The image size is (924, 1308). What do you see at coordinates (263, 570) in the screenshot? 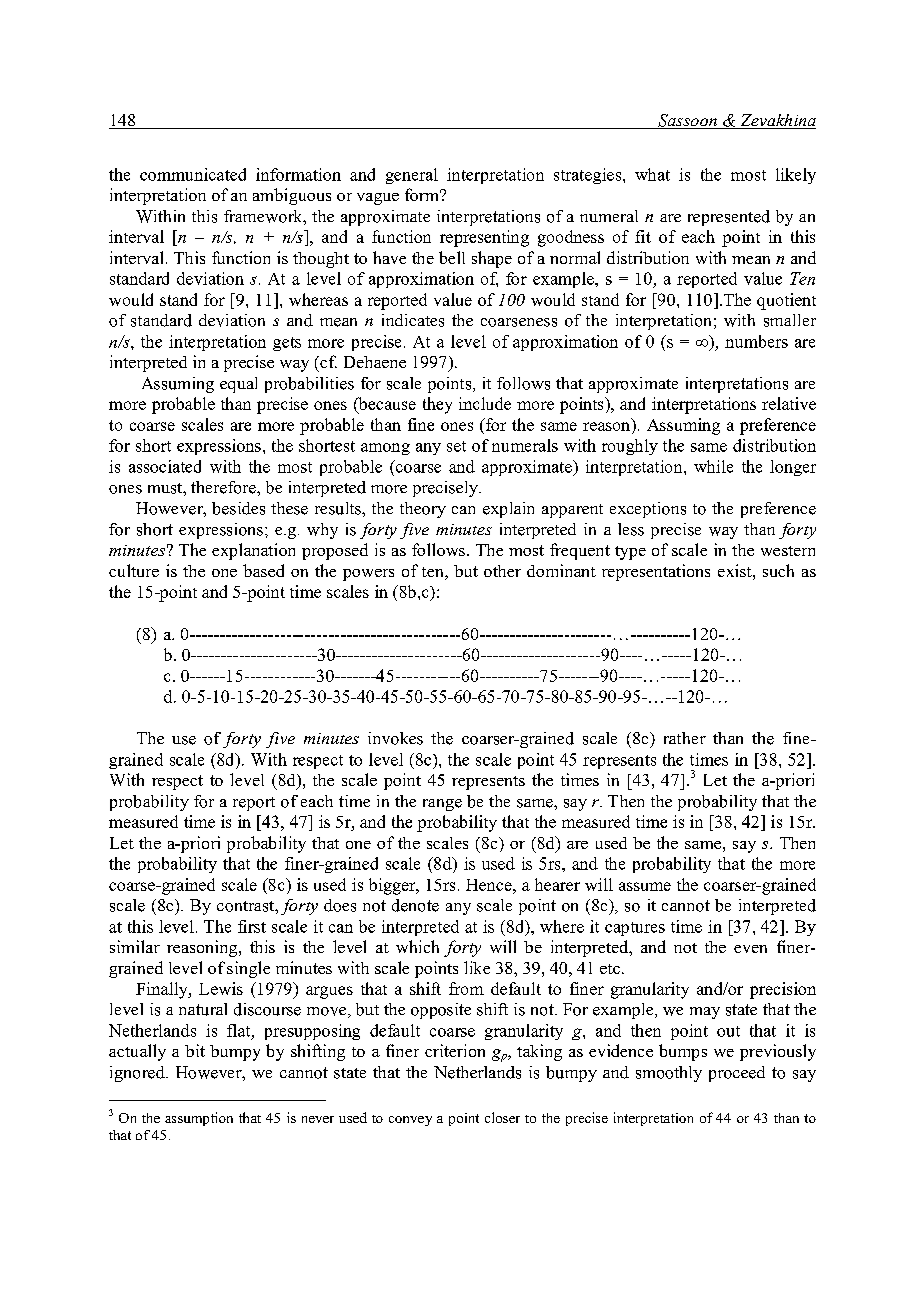
I see `based` at bounding box center [263, 570].
